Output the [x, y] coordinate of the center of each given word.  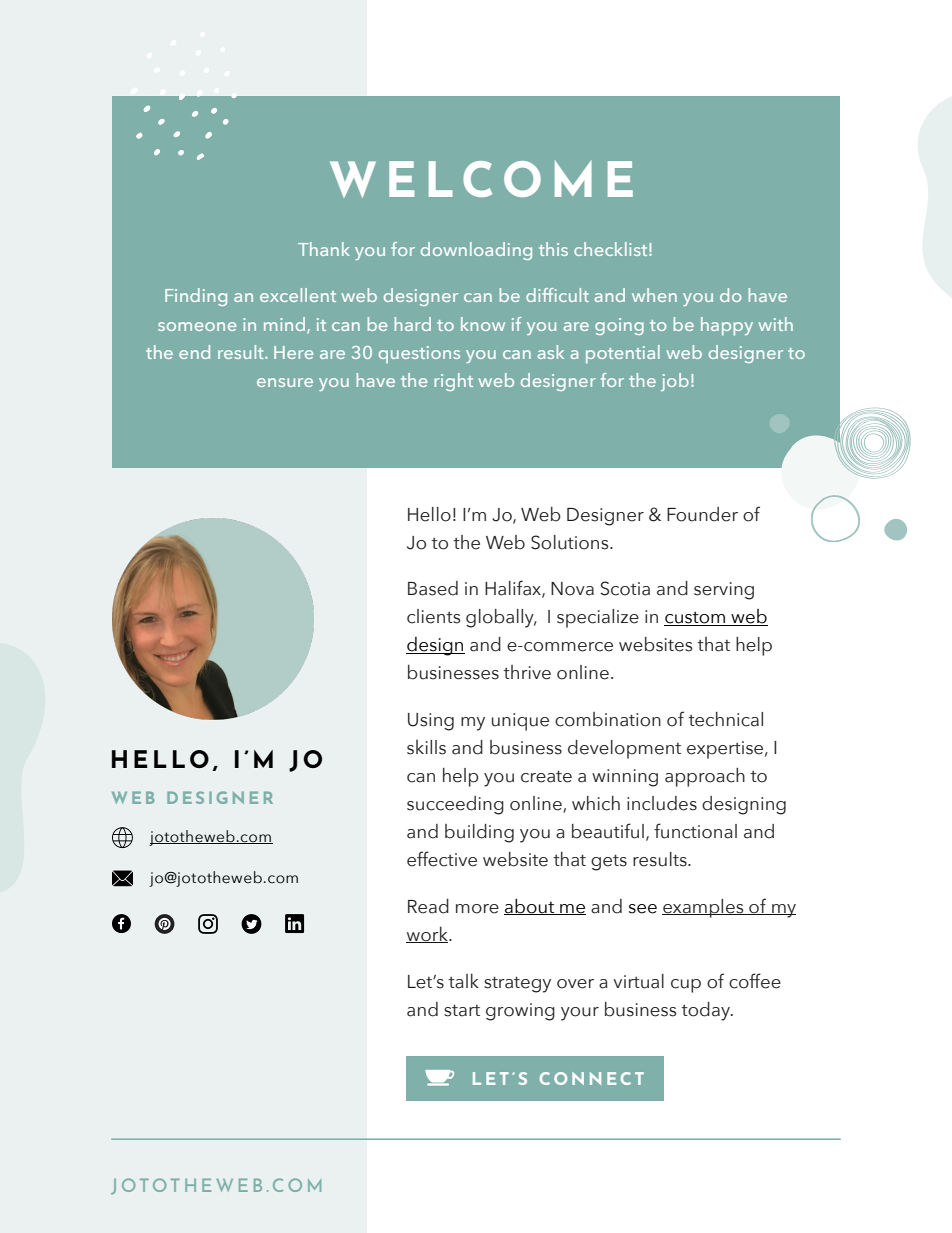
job [675, 382]
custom [695, 619]
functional [695, 831]
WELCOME [481, 179]
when [654, 295]
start [462, 1011]
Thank [324, 249]
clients [433, 616]
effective [442, 859]
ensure [285, 382]
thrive [527, 672]
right [453, 382]
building [479, 833]
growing [520, 1012]
